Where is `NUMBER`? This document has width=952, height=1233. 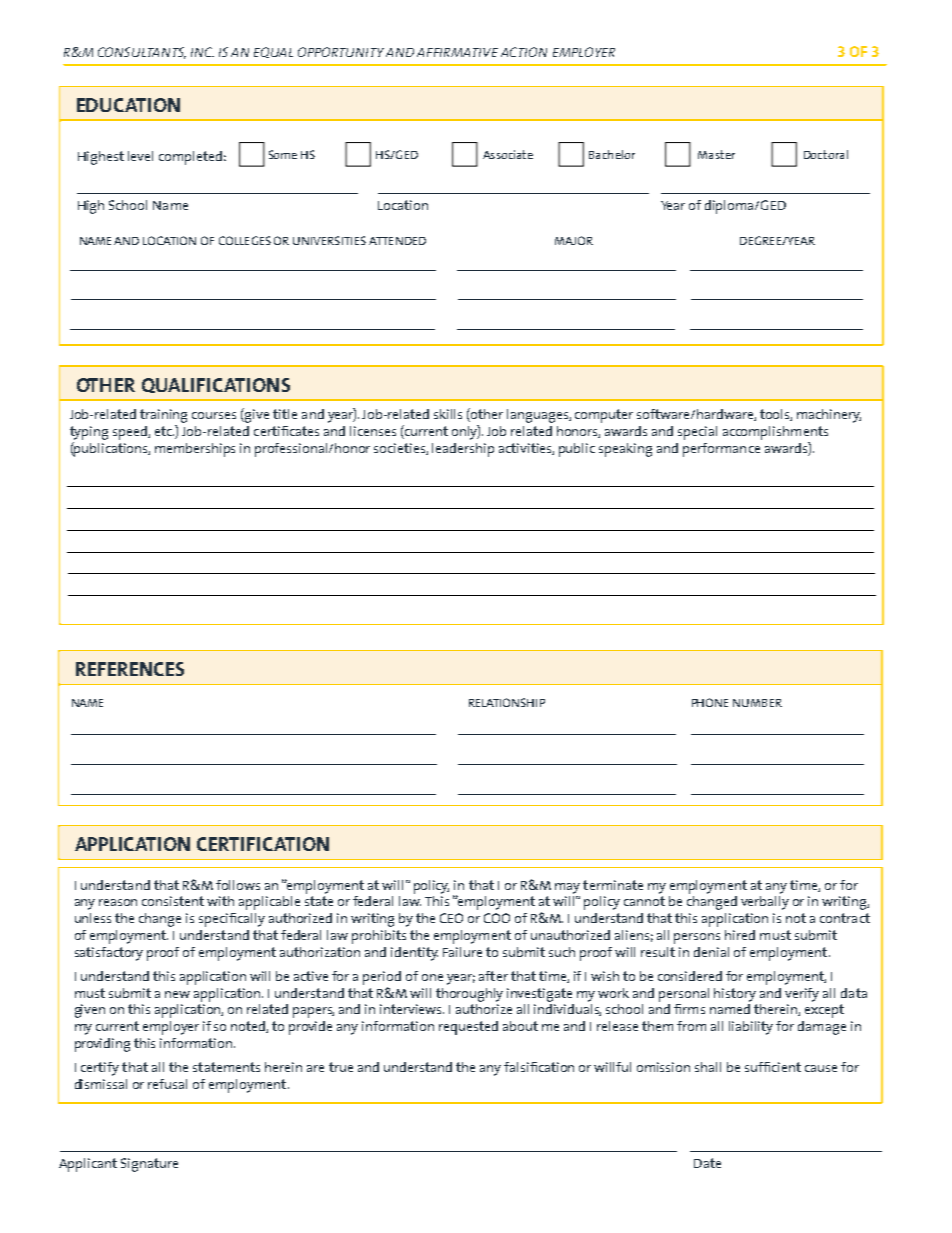 NUMBER is located at coordinates (757, 703).
